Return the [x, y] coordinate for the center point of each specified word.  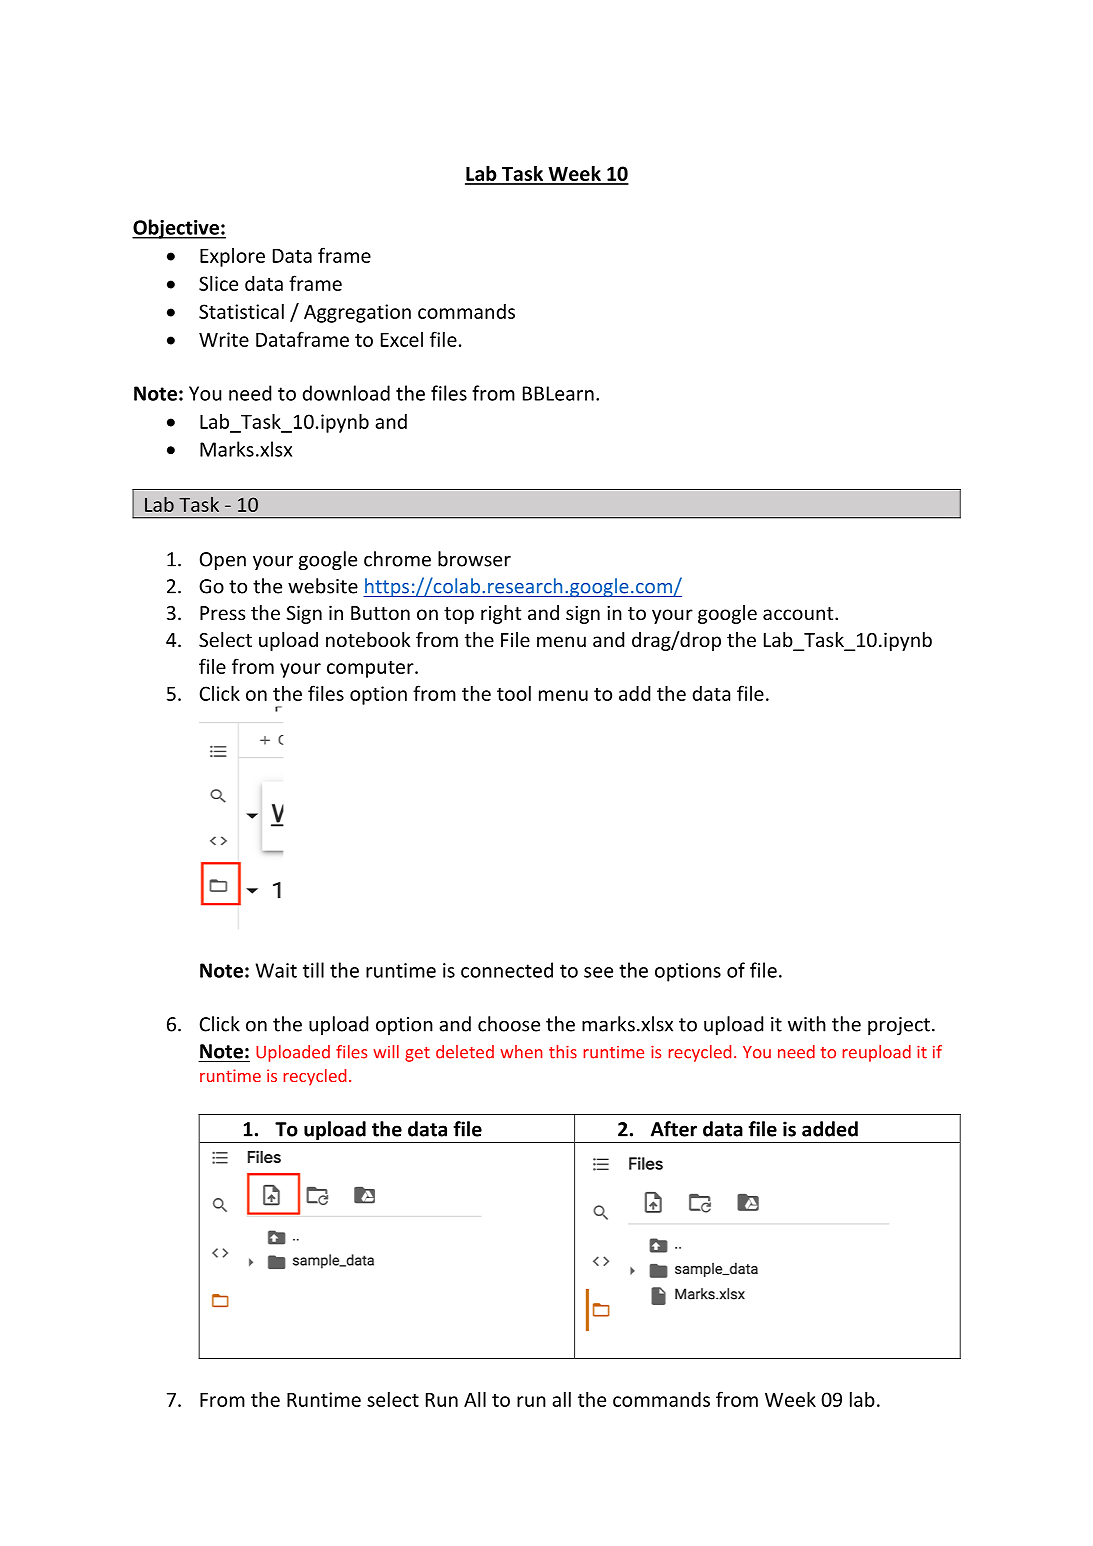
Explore [232, 257]
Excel [402, 339]
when [521, 1052]
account [799, 613]
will [386, 1052]
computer [371, 669]
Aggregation [357, 313]
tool [514, 693]
